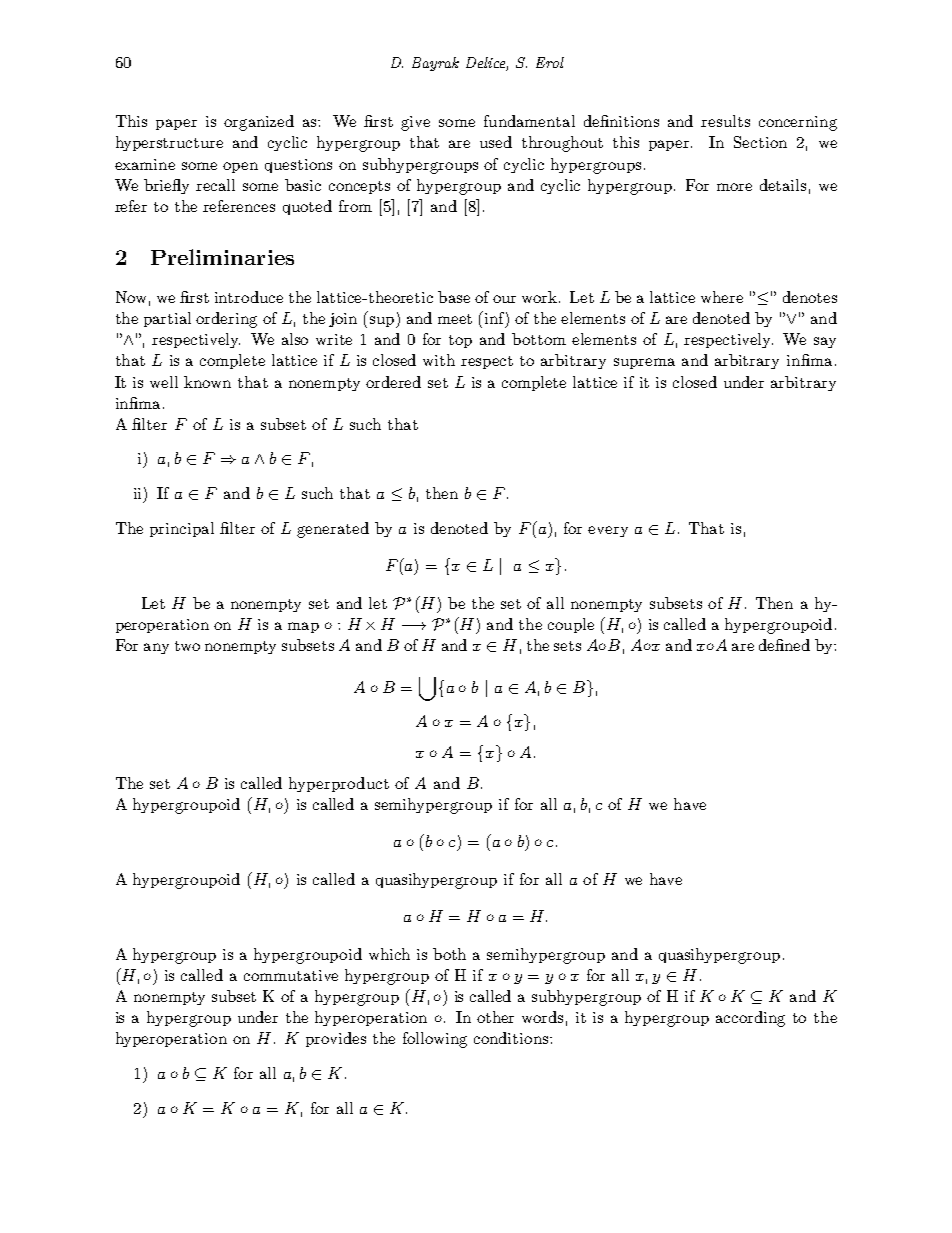  What do you see at coordinates (496, 142) in the page?
I see `used` at bounding box center [496, 142].
